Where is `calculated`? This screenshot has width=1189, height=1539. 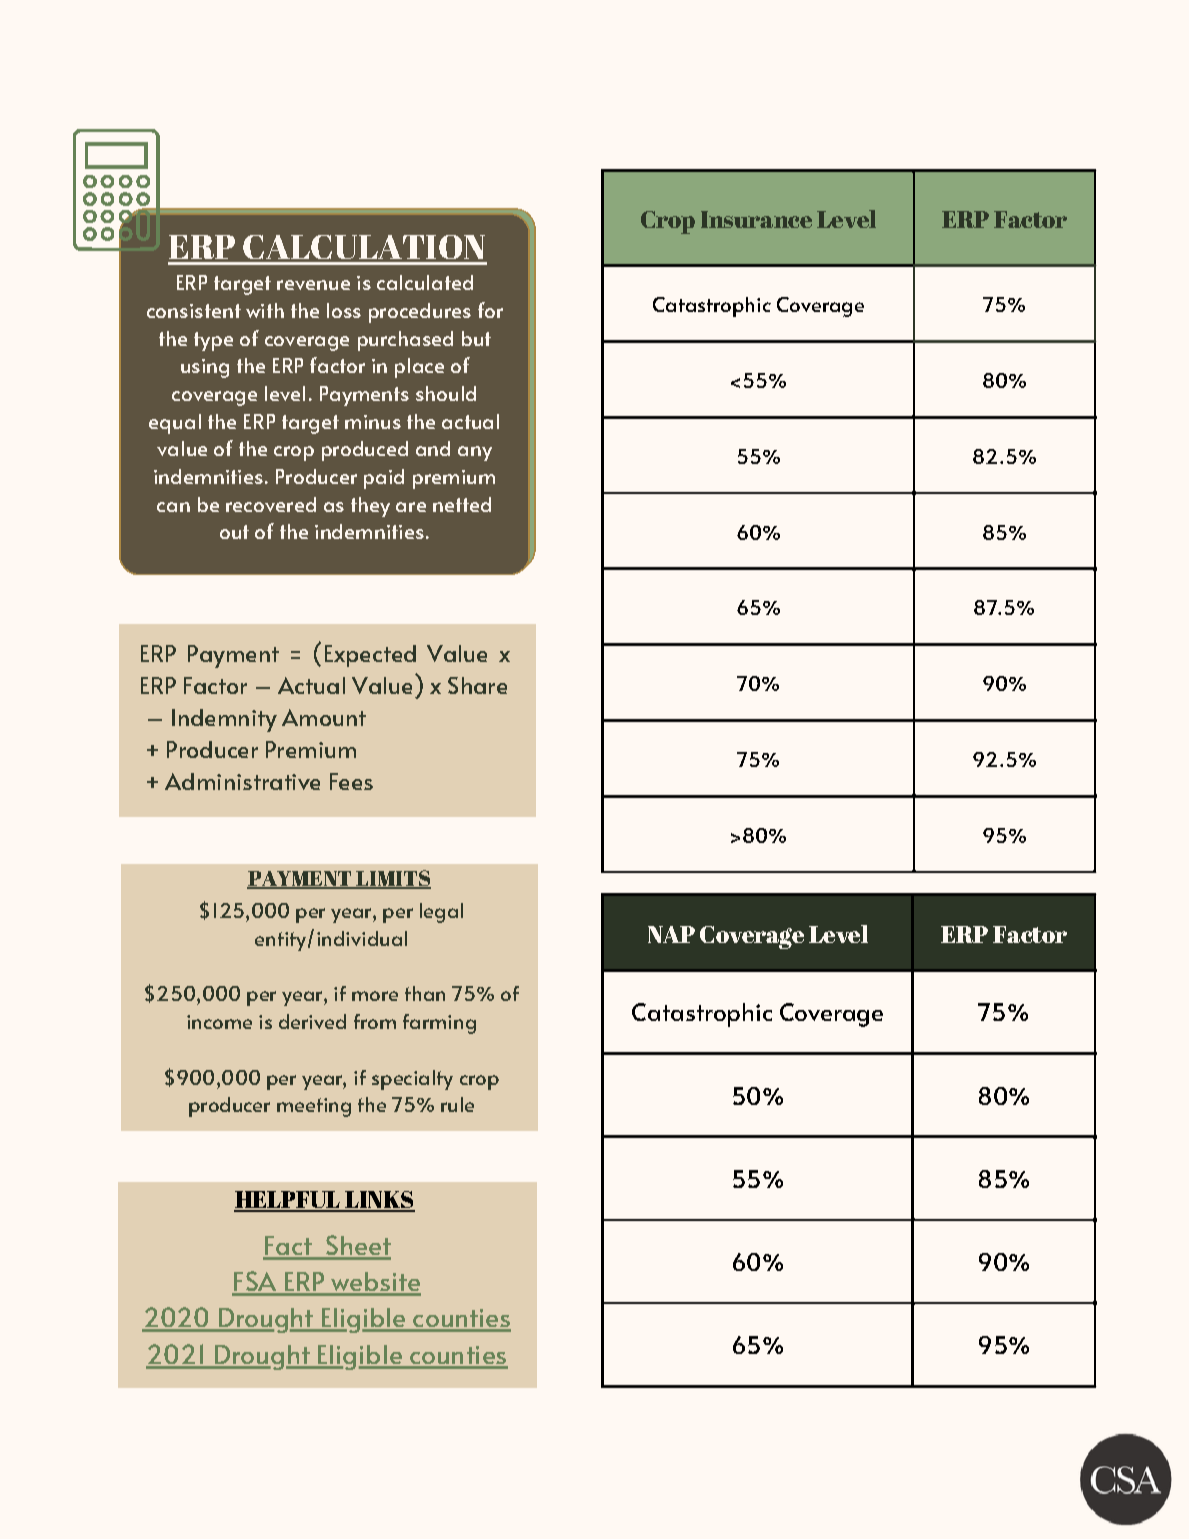
calculated is located at coordinates (425, 282).
